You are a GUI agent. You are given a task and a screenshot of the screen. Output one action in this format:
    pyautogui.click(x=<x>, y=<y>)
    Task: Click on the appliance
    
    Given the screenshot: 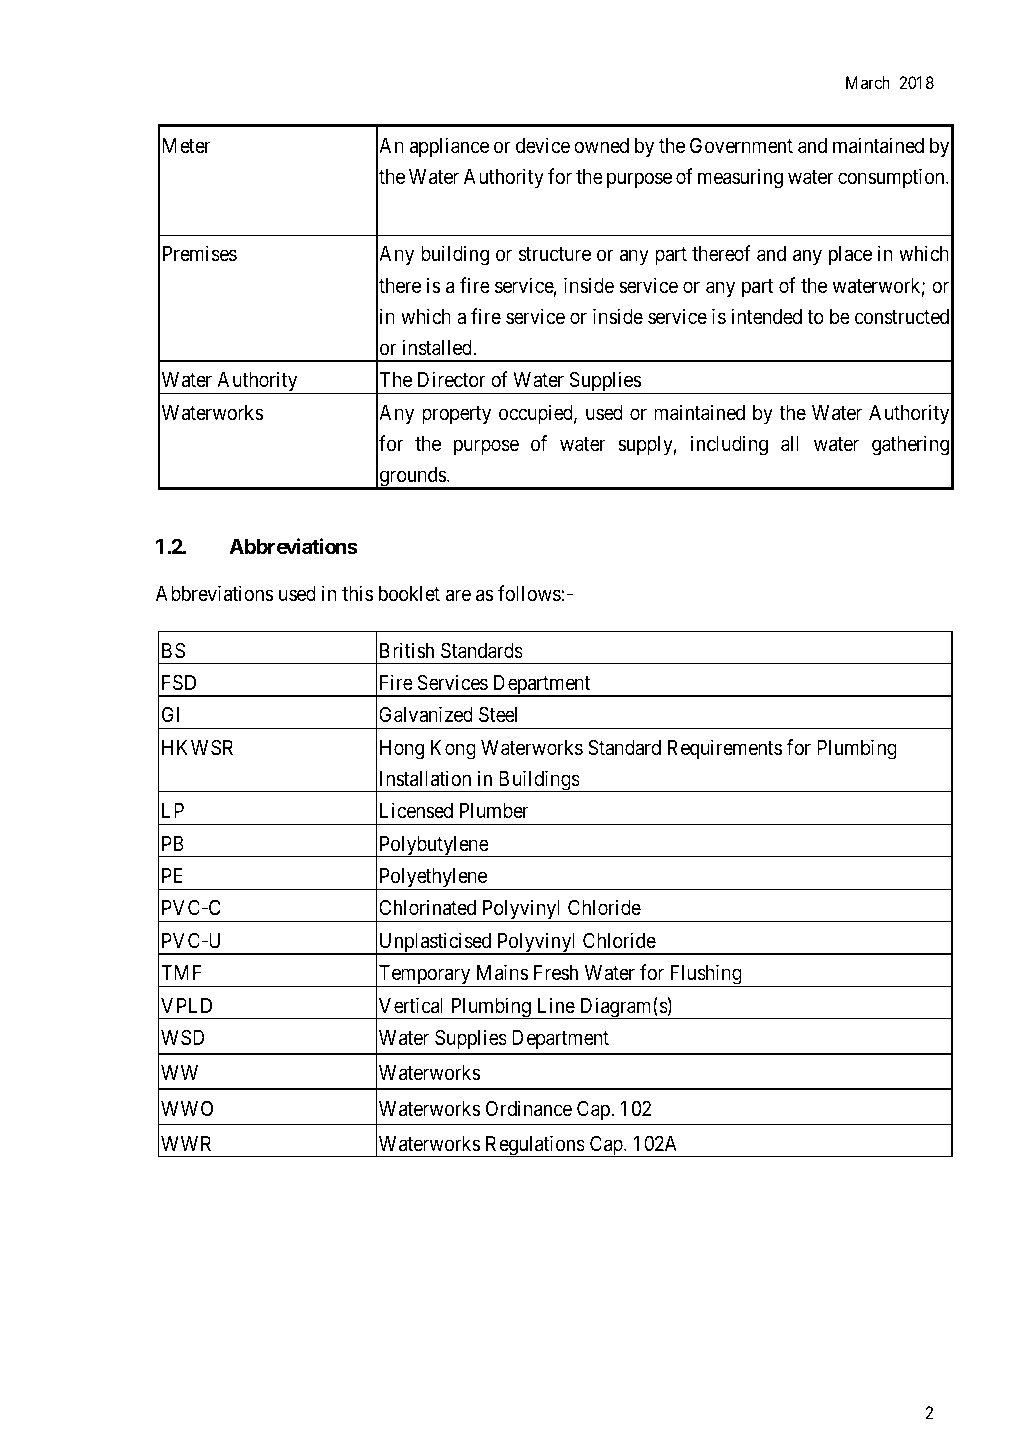 What is the action you would take?
    pyautogui.click(x=449, y=147)
